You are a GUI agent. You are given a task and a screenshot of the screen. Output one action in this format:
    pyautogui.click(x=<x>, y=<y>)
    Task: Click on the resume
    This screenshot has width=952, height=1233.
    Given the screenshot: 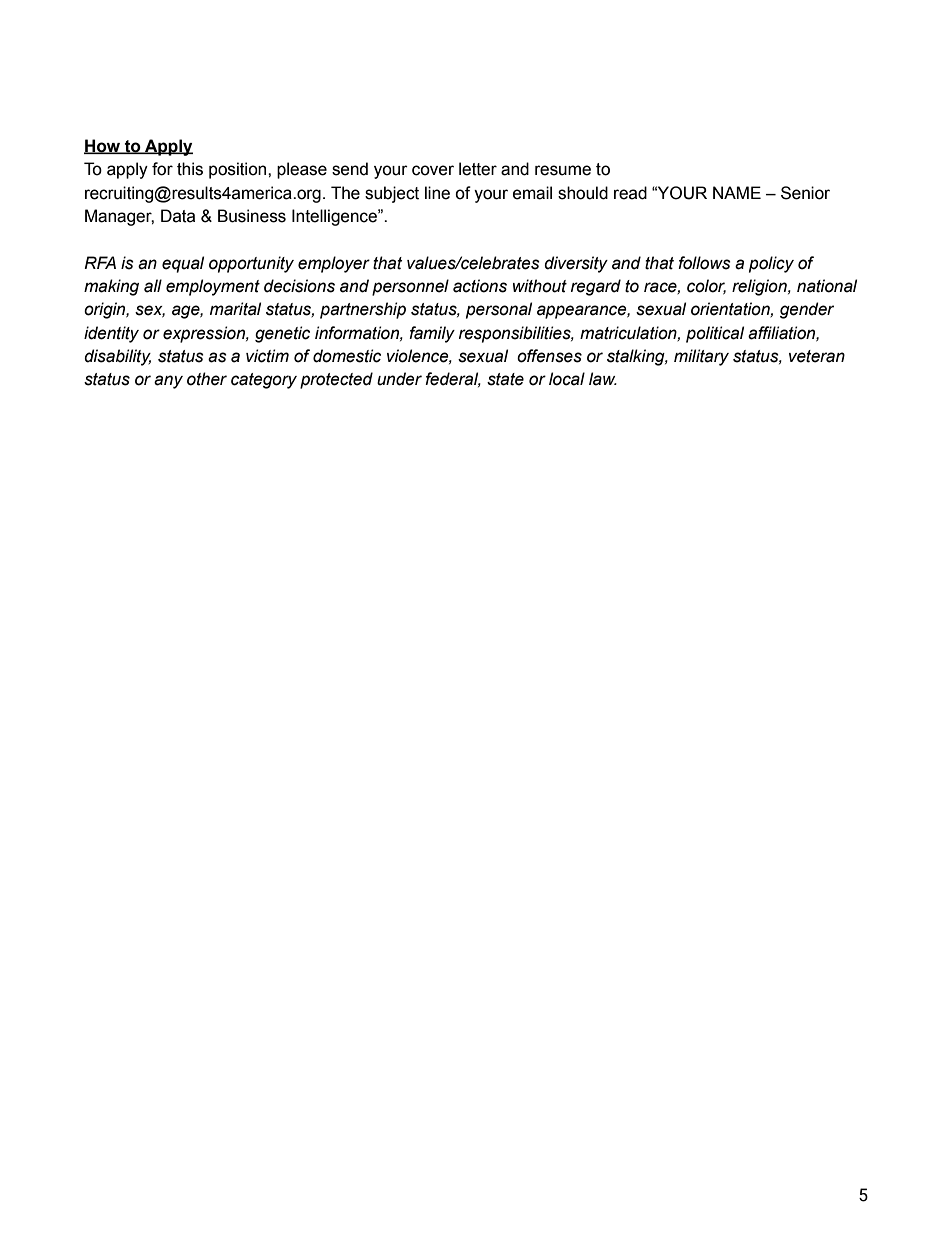 What is the action you would take?
    pyautogui.click(x=563, y=170)
